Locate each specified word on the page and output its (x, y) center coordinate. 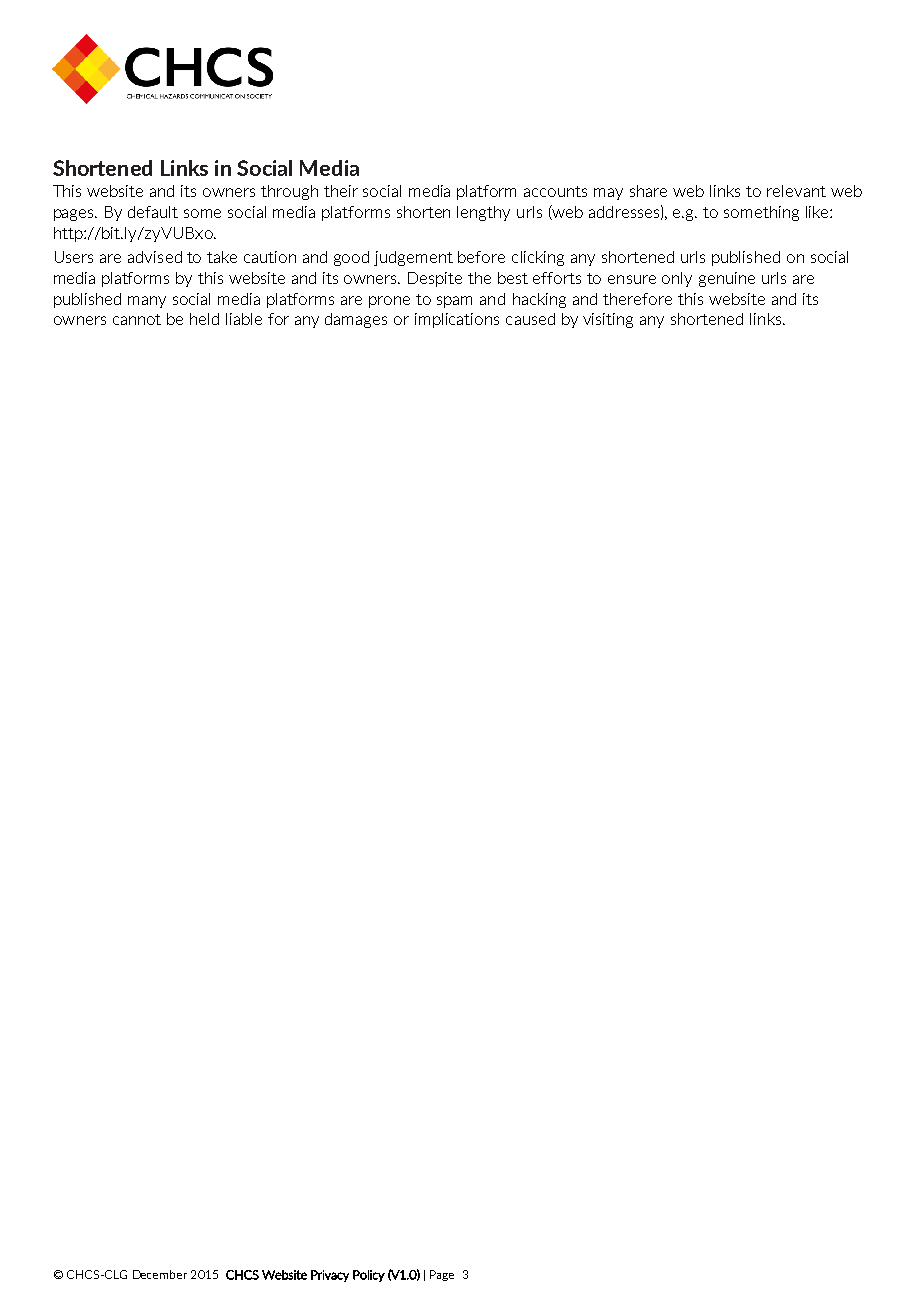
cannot (137, 319)
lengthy (483, 213)
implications (457, 320)
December (160, 1274)
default (153, 212)
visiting (608, 320)
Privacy (330, 1276)
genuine (727, 279)
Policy (369, 1276)
